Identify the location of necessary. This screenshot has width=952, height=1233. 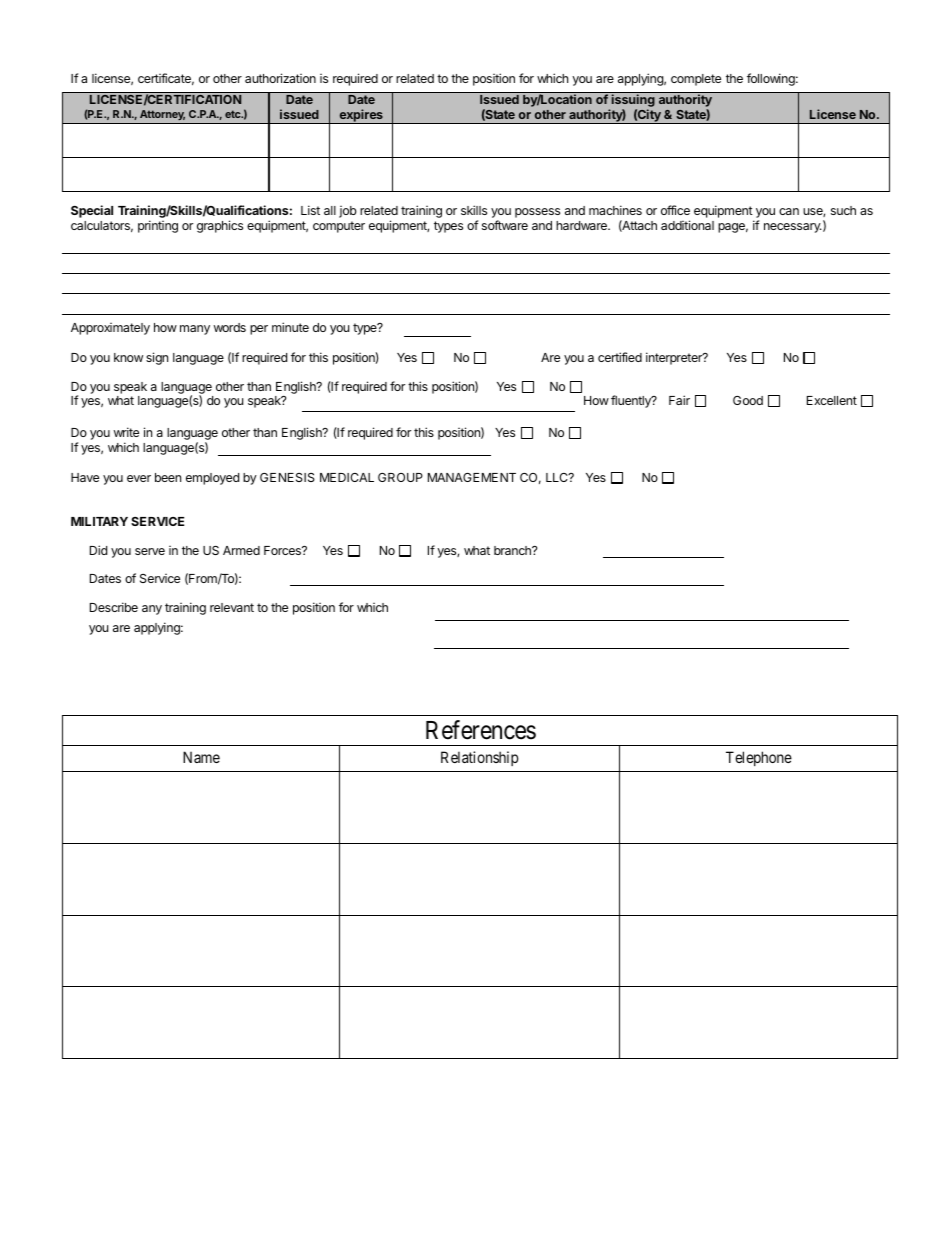
(793, 228).
